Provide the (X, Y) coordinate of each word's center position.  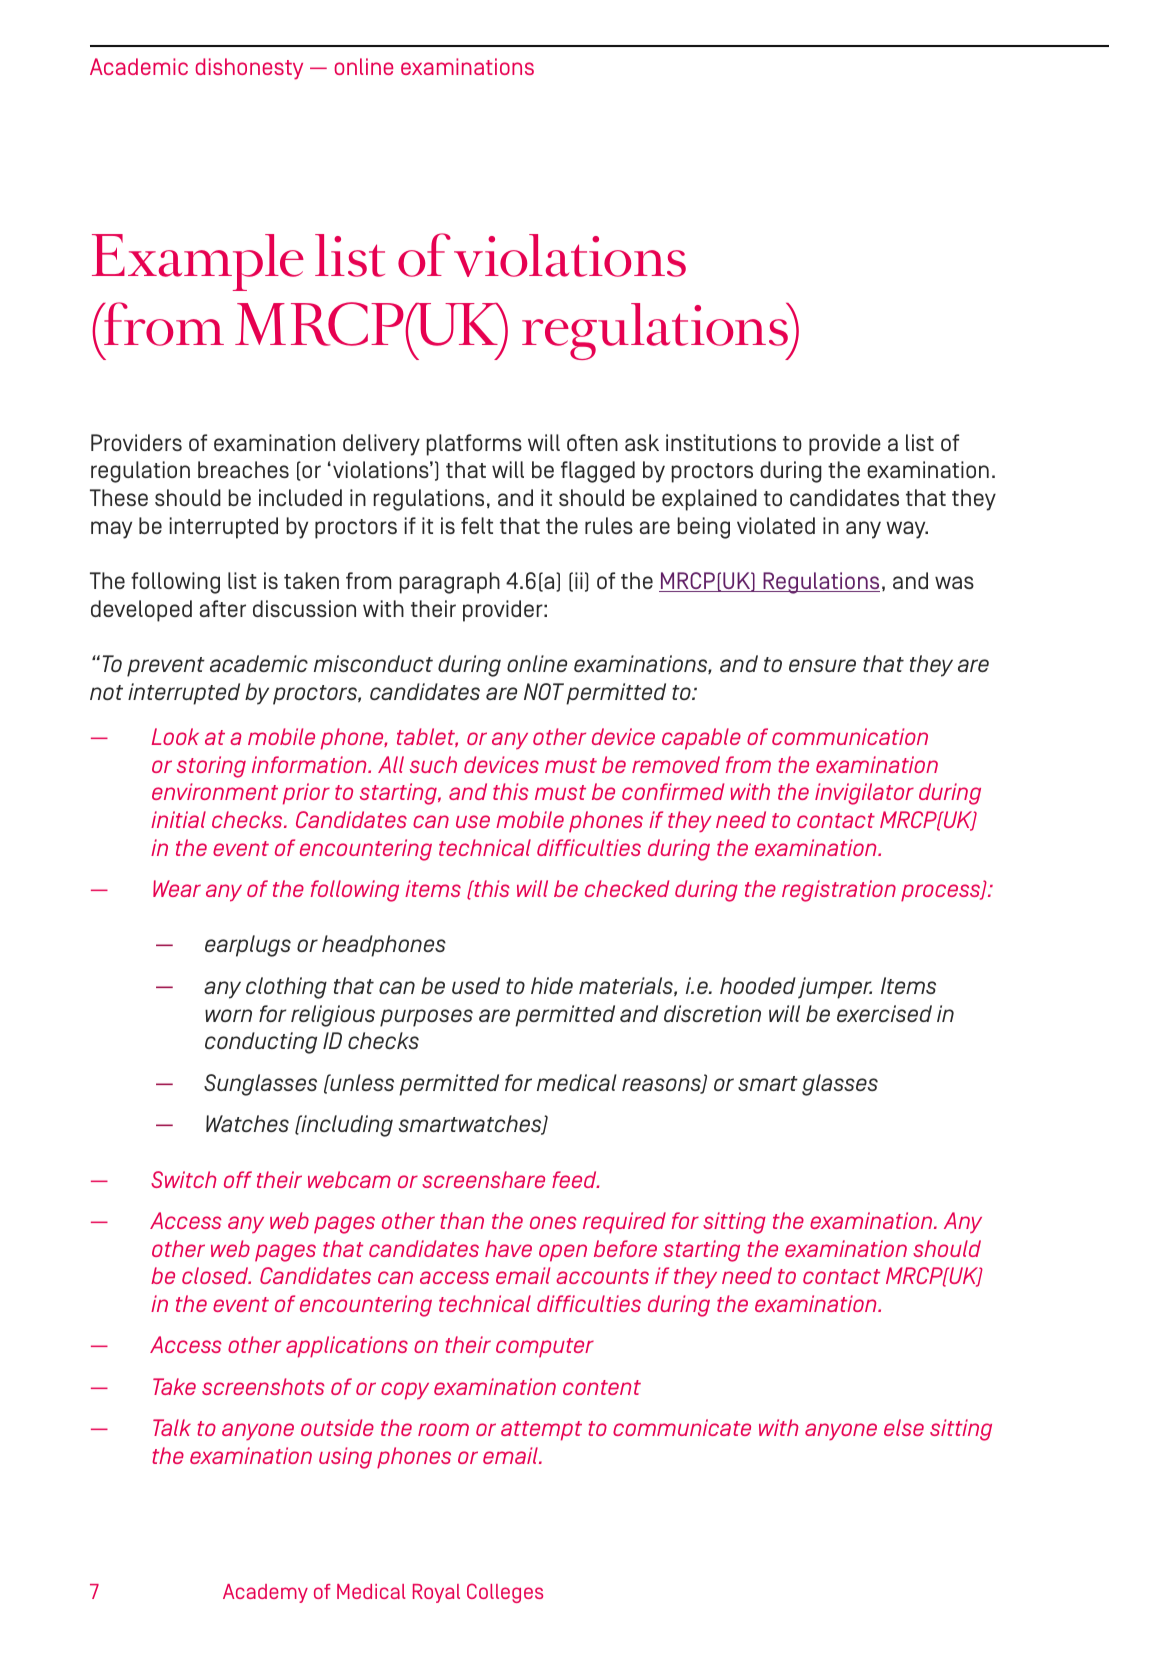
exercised (884, 1013)
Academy (265, 1593)
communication (850, 736)
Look (175, 736)
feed (575, 1179)
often (592, 442)
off (238, 1179)
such (433, 764)
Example (198, 262)
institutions (721, 442)
